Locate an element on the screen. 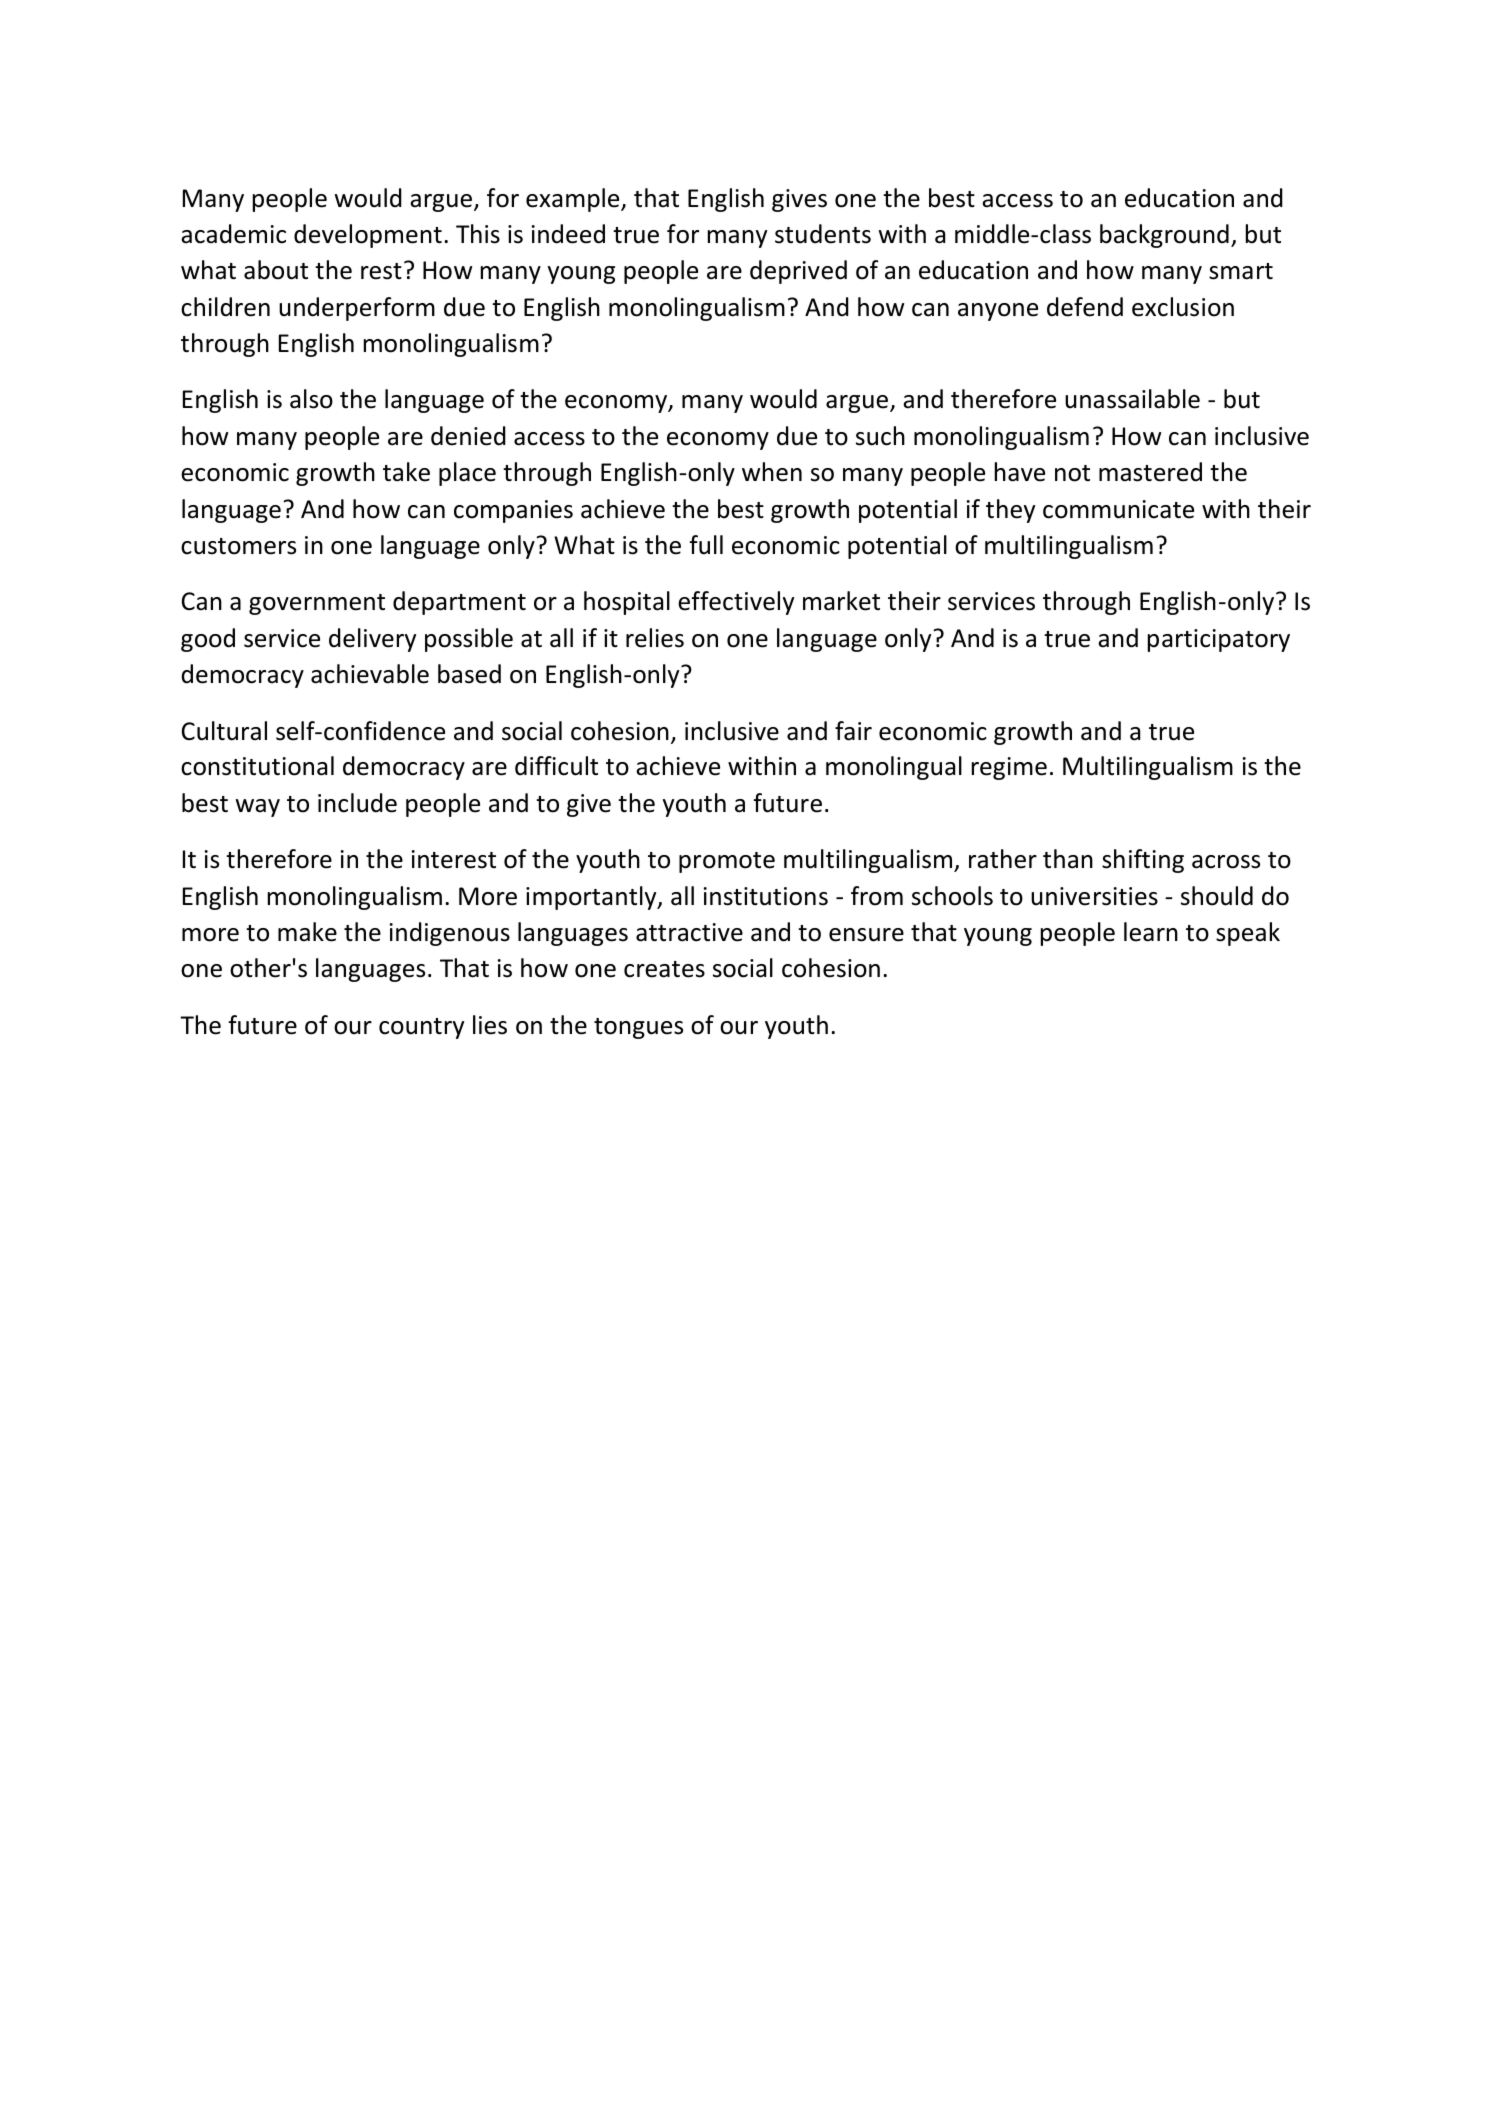  country is located at coordinates (421, 1028).
